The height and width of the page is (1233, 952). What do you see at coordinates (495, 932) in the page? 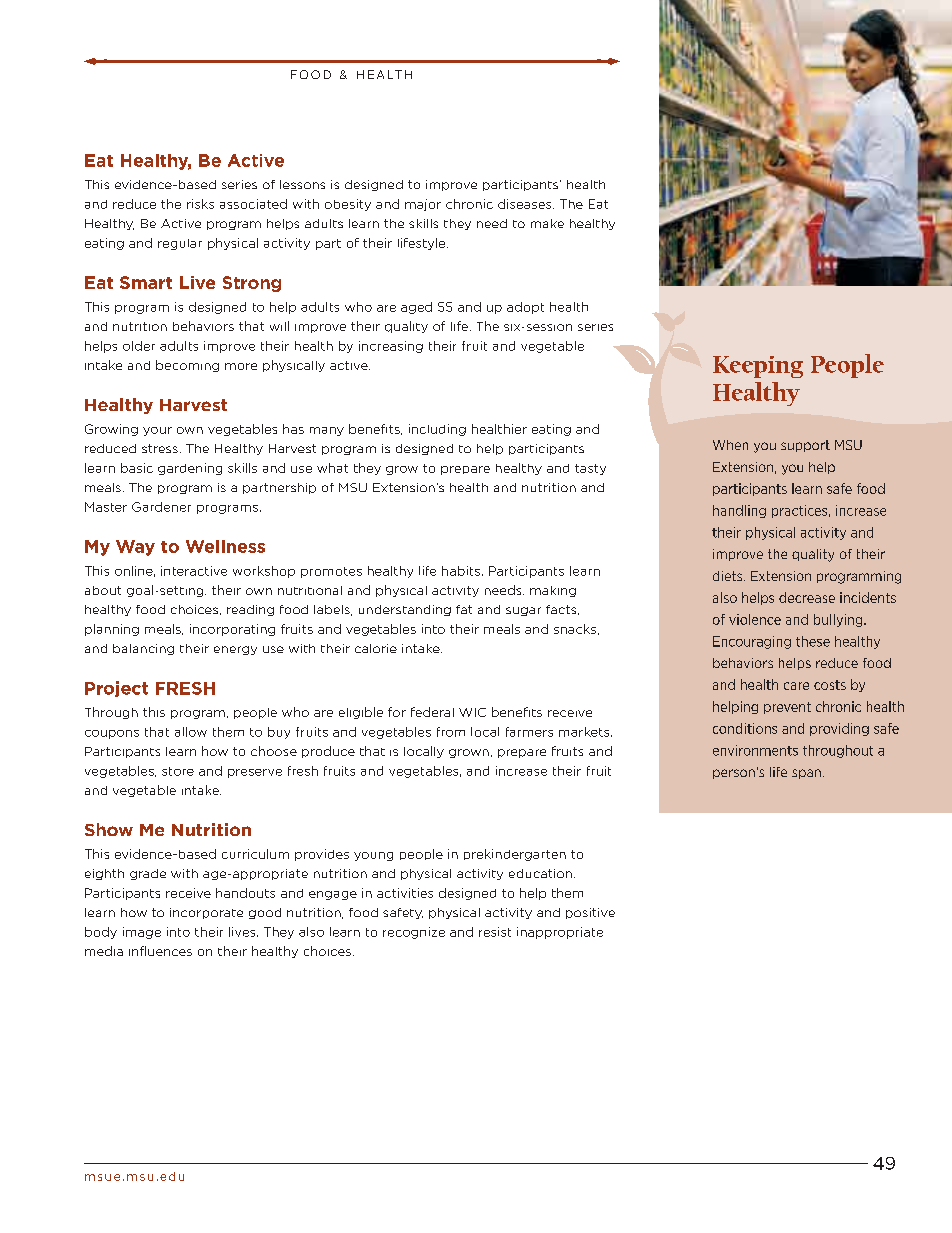
I see `resist` at bounding box center [495, 932].
